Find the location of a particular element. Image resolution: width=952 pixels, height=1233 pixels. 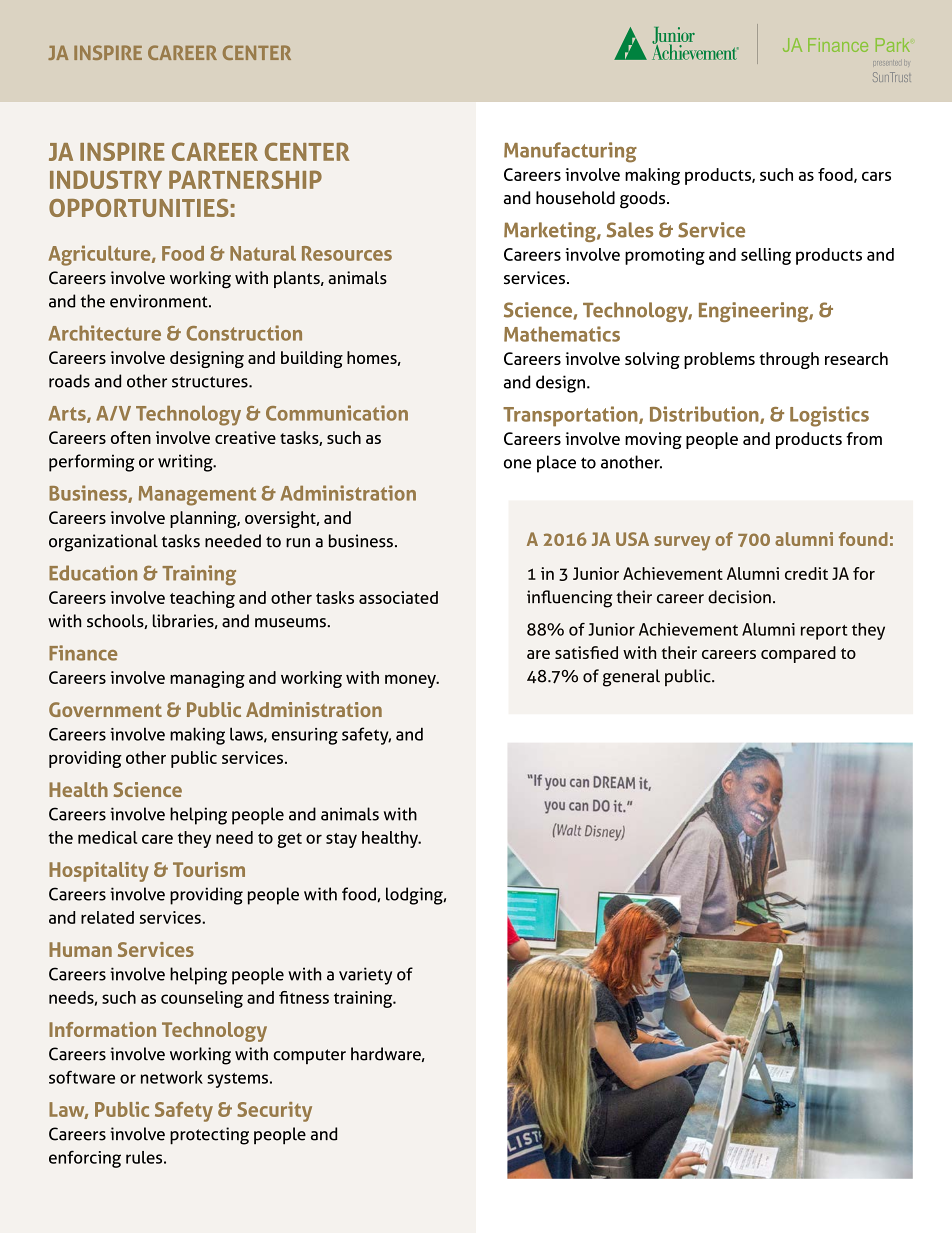

household is located at coordinates (575, 198).
